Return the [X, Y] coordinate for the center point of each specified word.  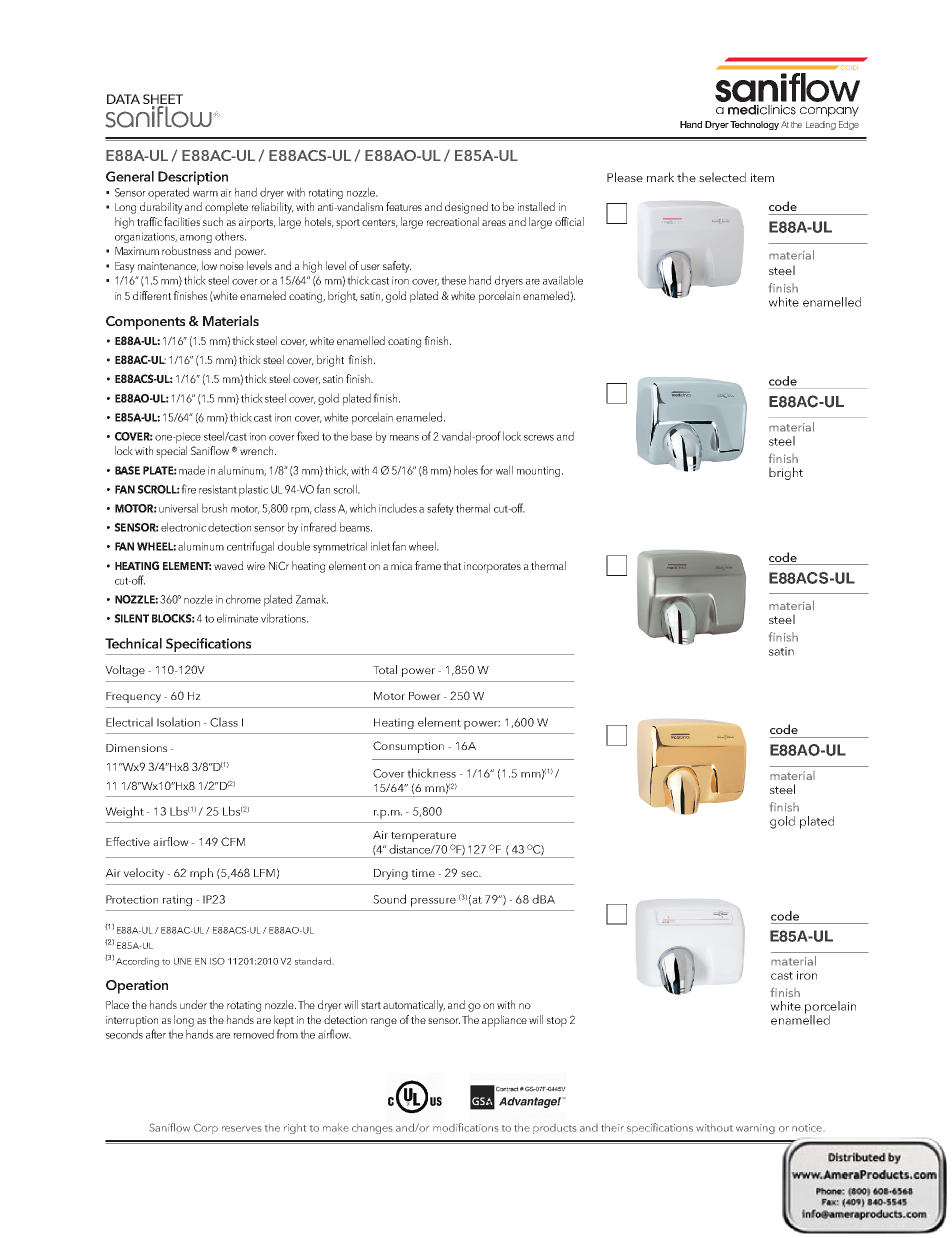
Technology [754, 125]
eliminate [237, 618]
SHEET [163, 100]
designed [466, 208]
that [452, 565]
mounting [540, 471]
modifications [465, 1127]
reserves [241, 1129]
